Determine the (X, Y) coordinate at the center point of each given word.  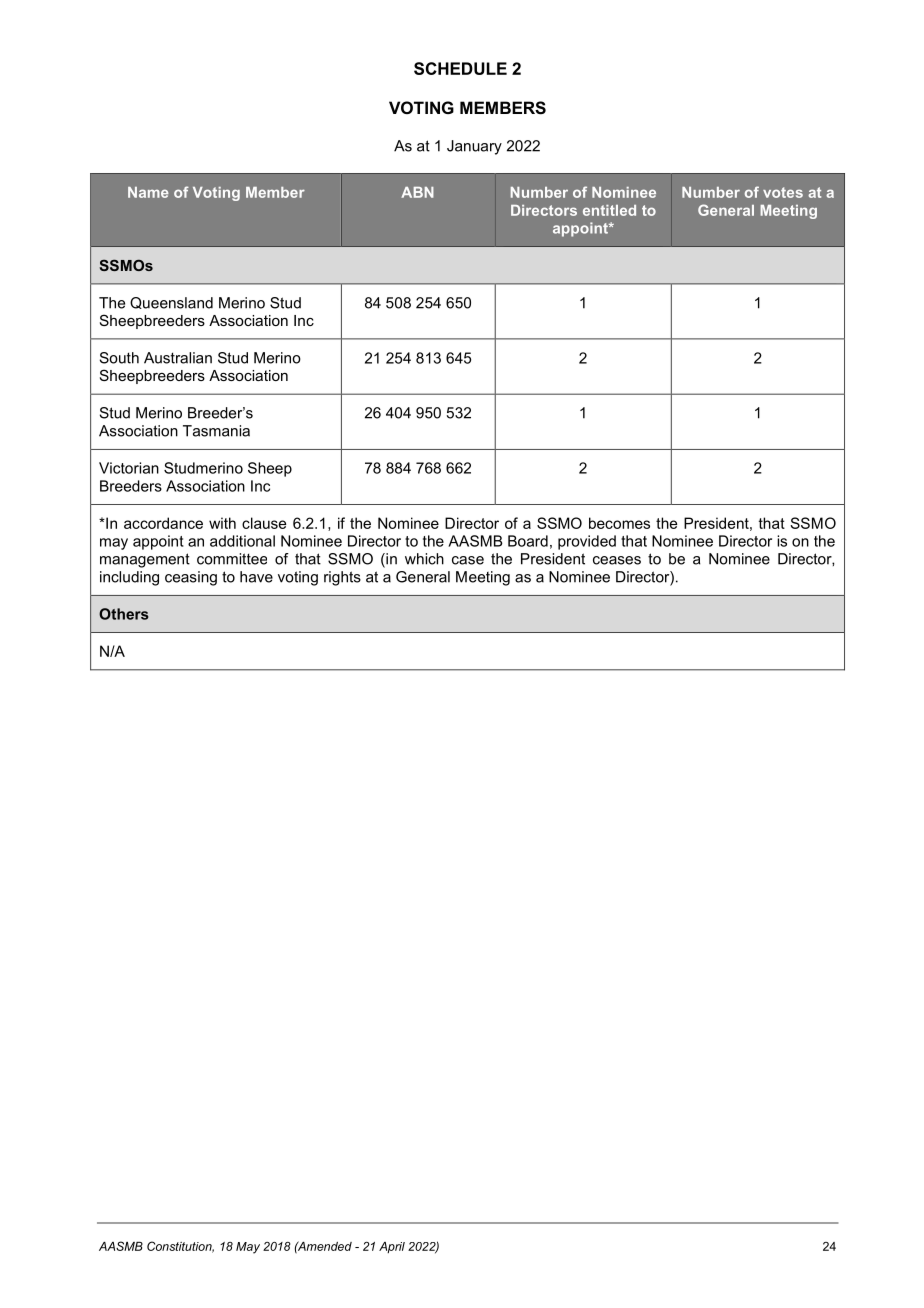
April (392, 1247)
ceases (617, 560)
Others (124, 614)
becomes (619, 523)
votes (783, 192)
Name (148, 192)
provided (587, 542)
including (129, 578)
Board (528, 541)
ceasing (191, 578)
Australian (178, 358)
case (468, 560)
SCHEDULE (460, 68)
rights (342, 578)
